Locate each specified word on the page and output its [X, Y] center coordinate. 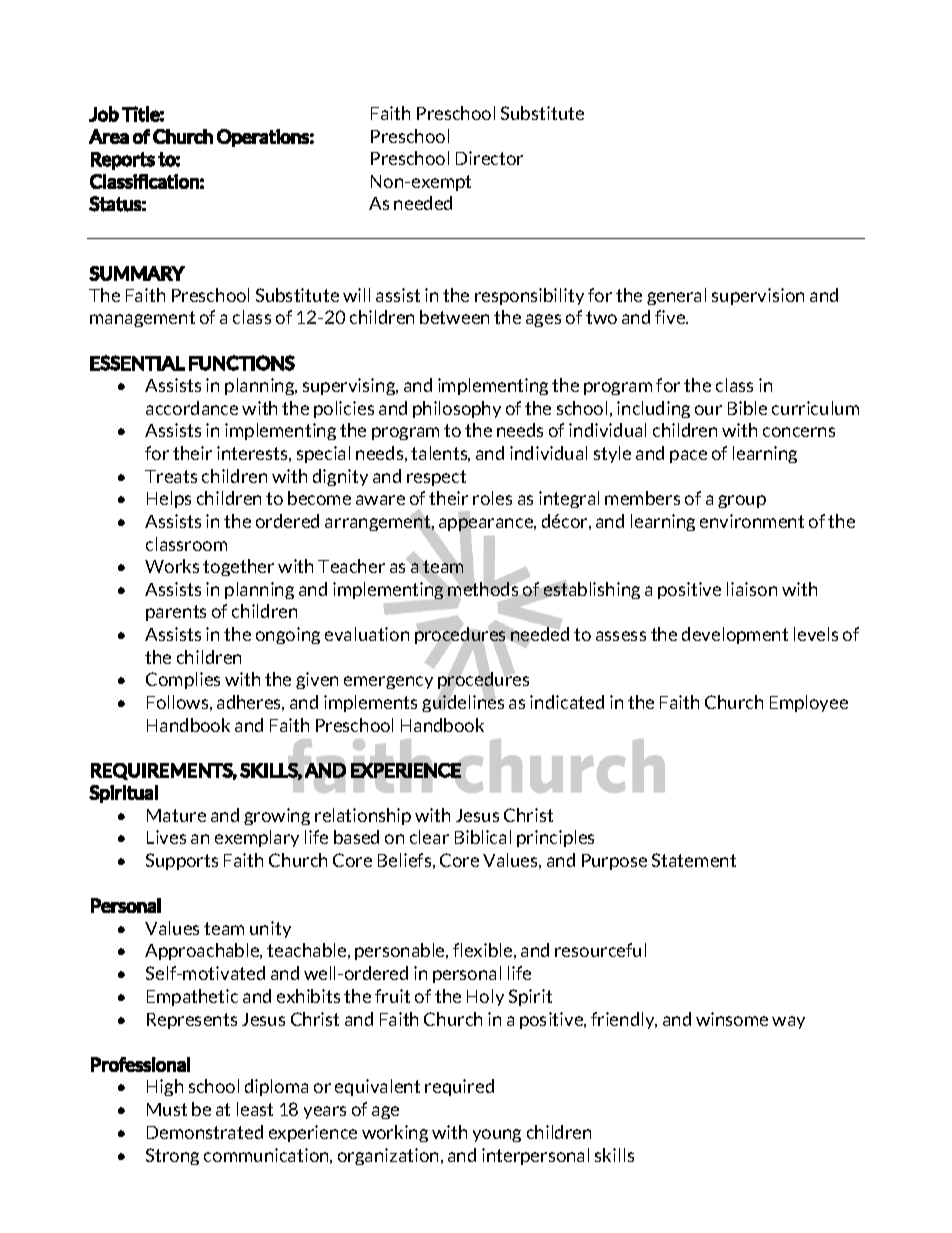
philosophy [457, 409]
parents [176, 613]
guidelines [463, 702]
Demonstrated [205, 1132]
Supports [182, 861]
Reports [123, 161]
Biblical [483, 837]
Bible [747, 408]
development [735, 635]
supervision [758, 296]
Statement [694, 860]
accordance [192, 408]
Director [489, 158]
